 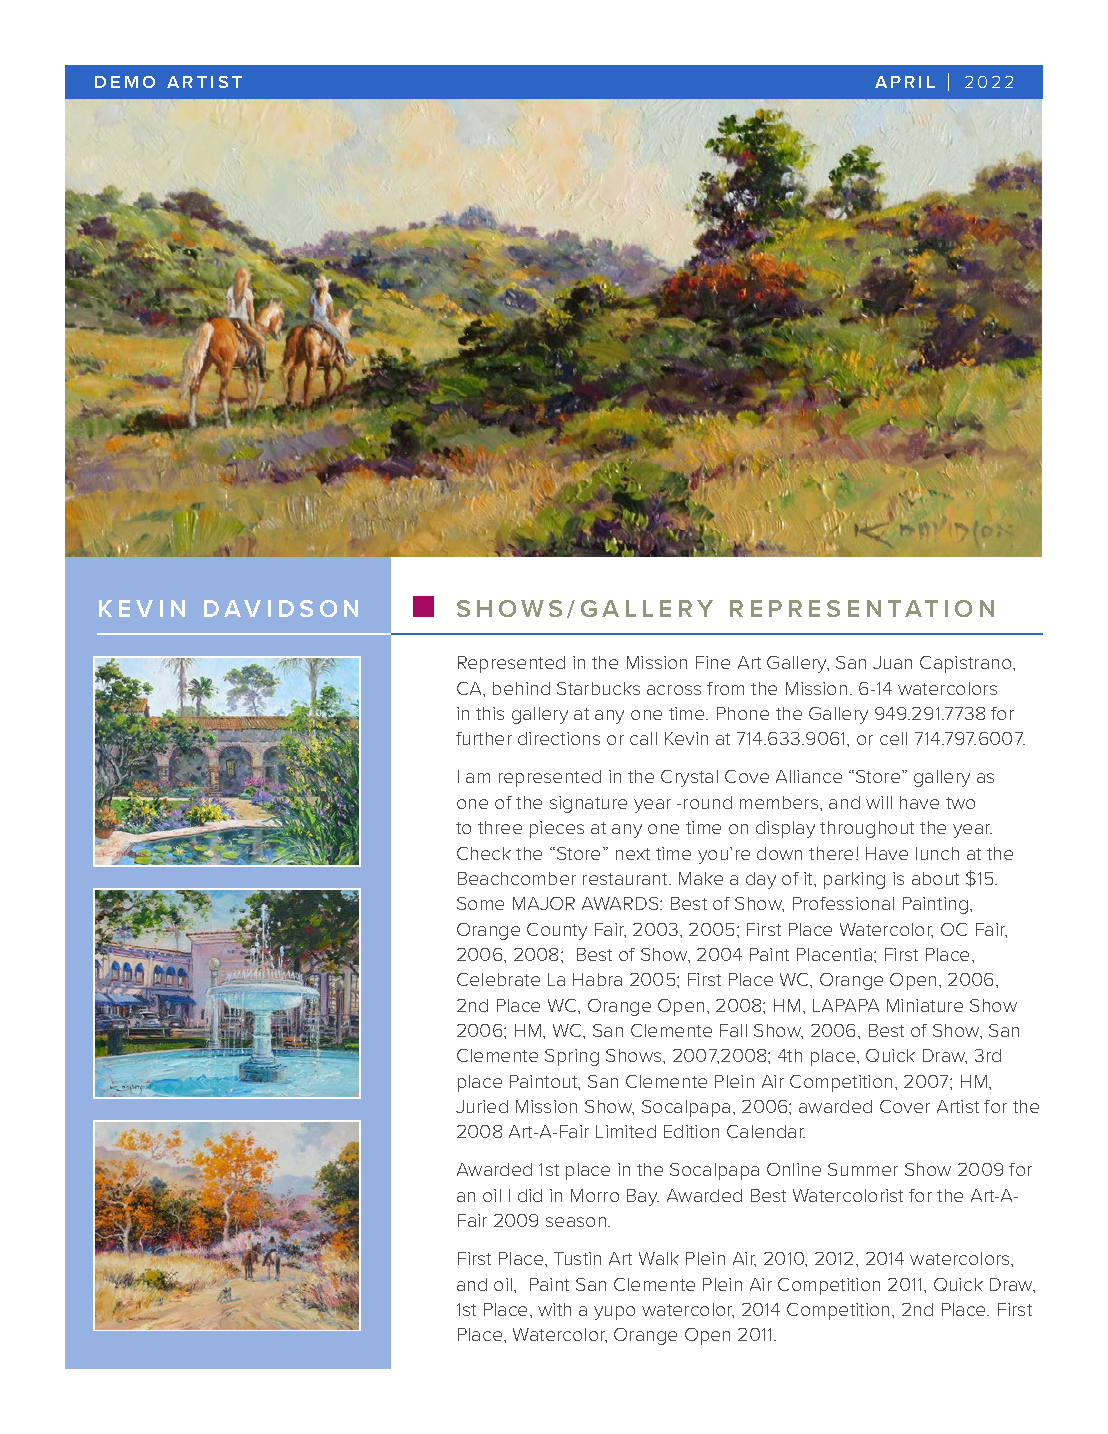 I want to click on DEMO, so click(x=125, y=82).
